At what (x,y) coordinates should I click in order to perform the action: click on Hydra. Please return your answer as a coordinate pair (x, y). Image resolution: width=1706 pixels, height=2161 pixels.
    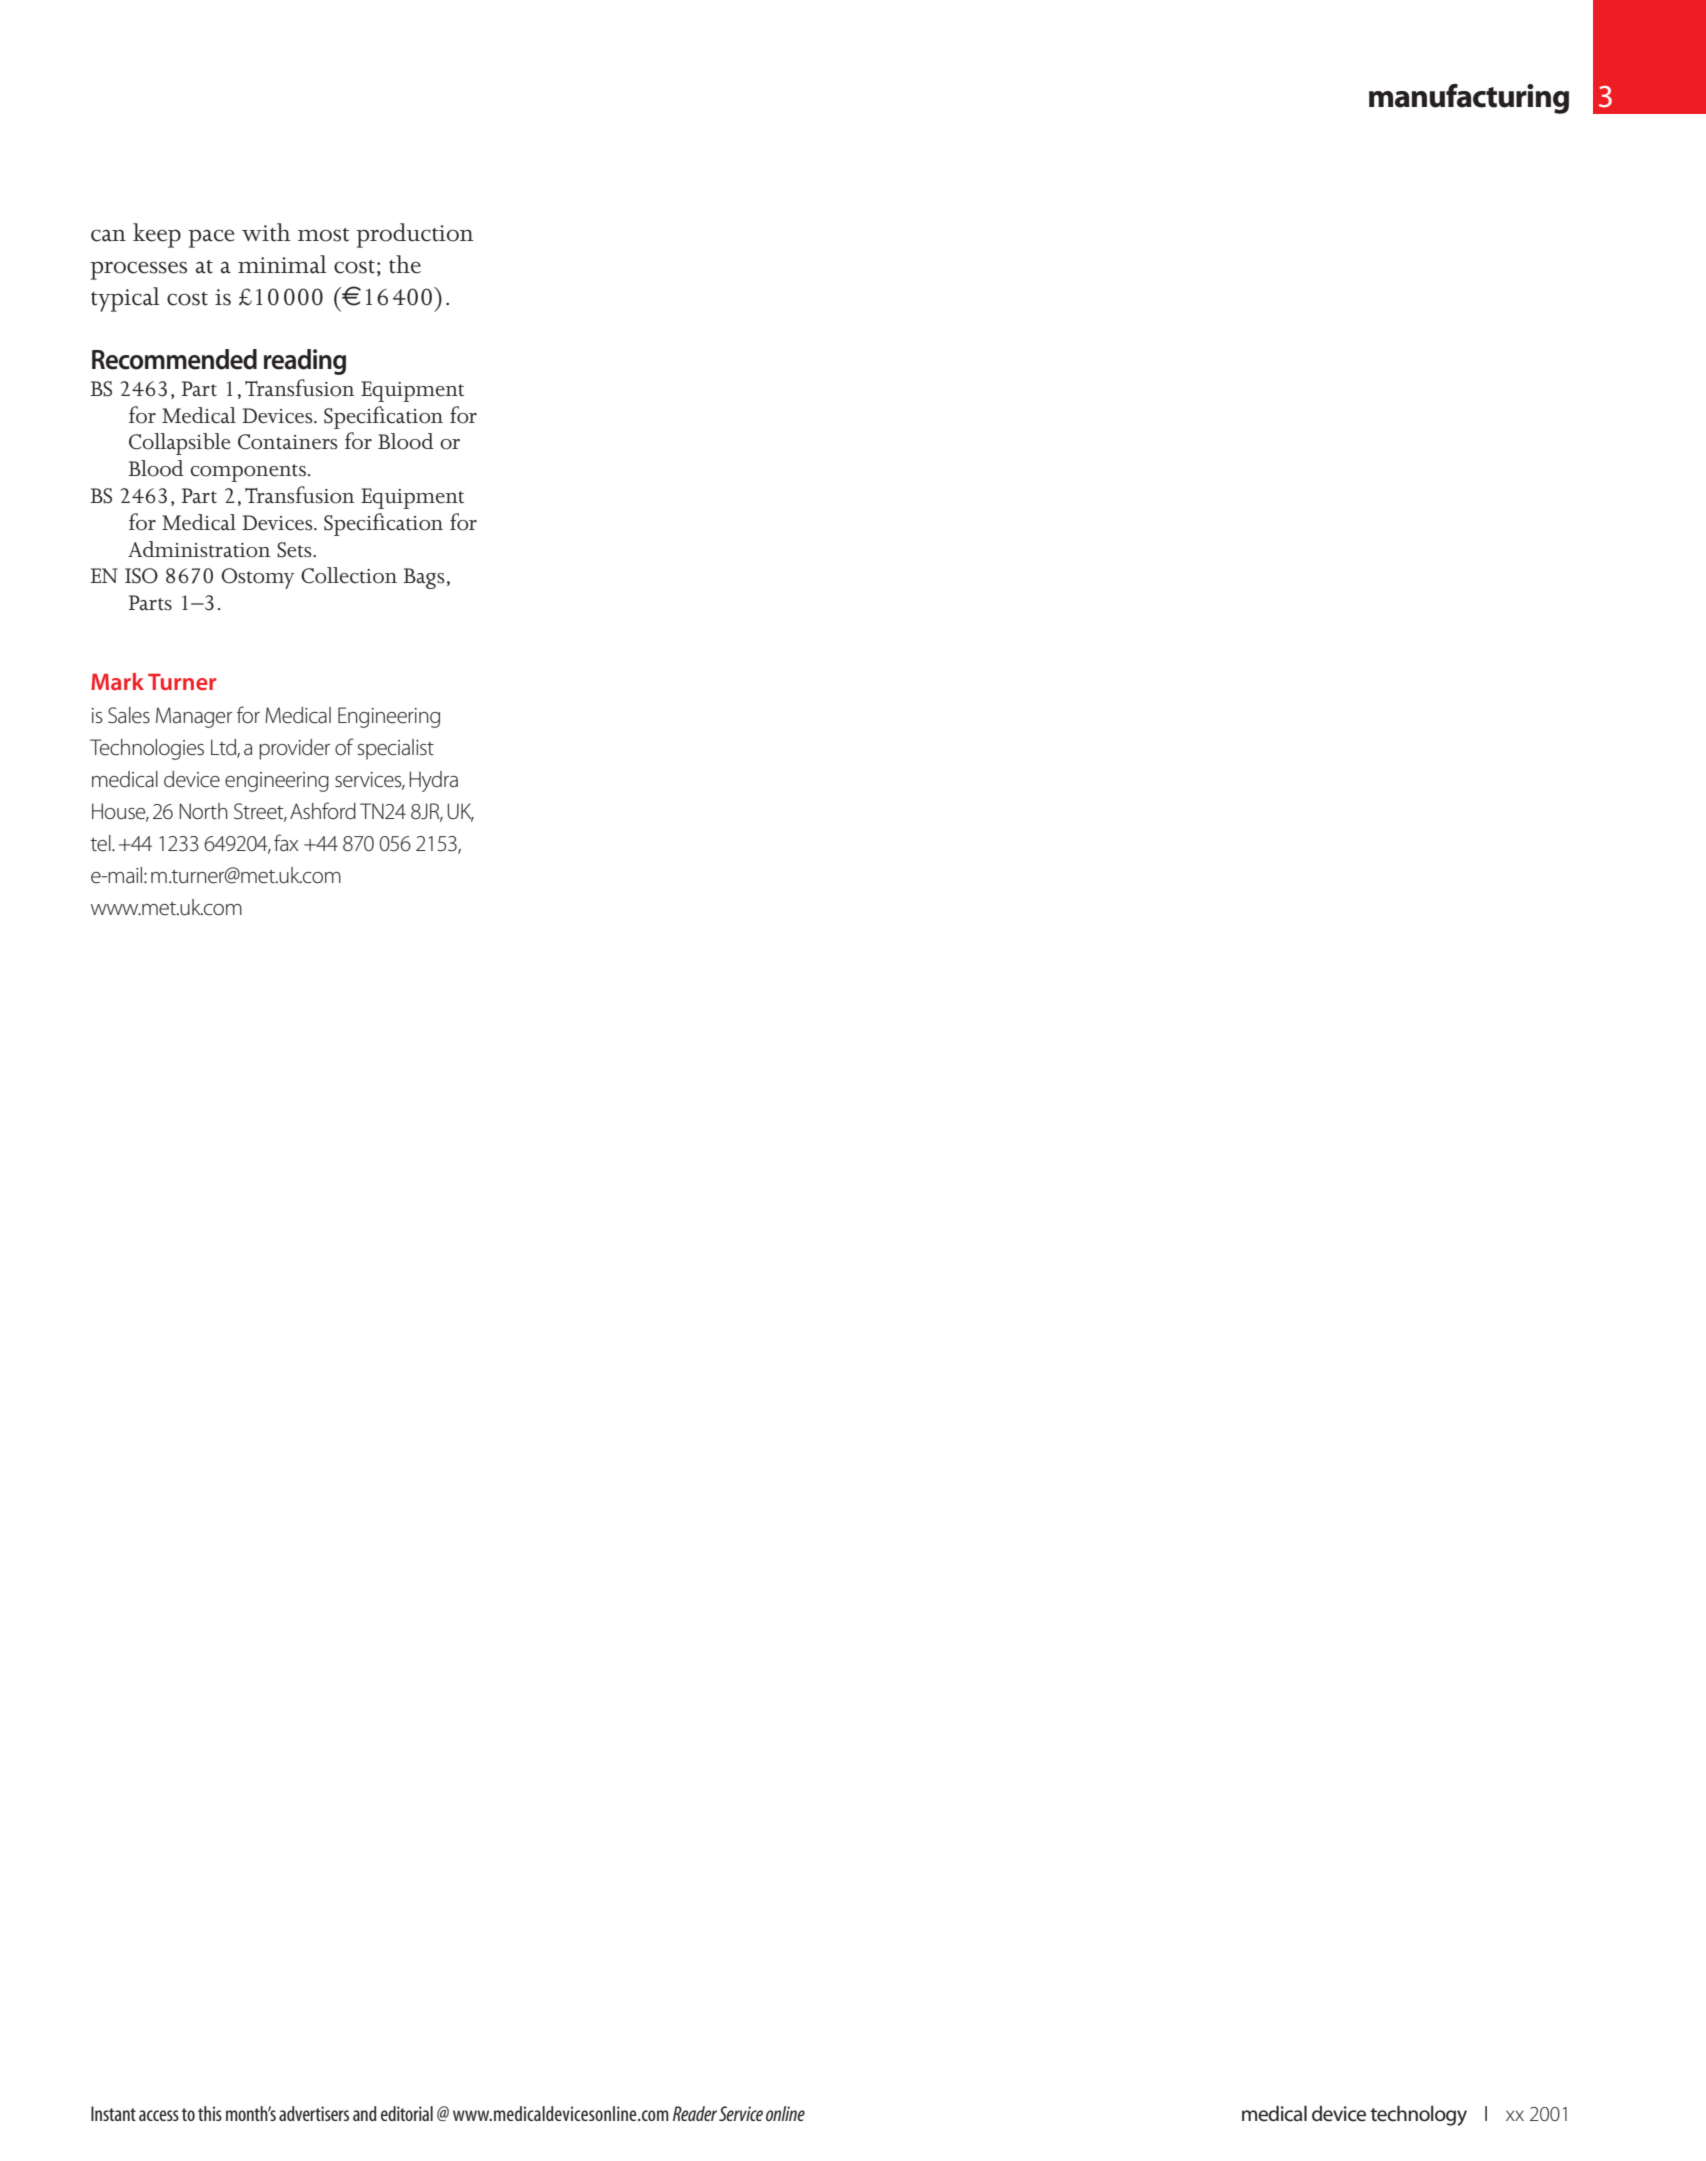
    Looking at the image, I should click on (433, 781).
